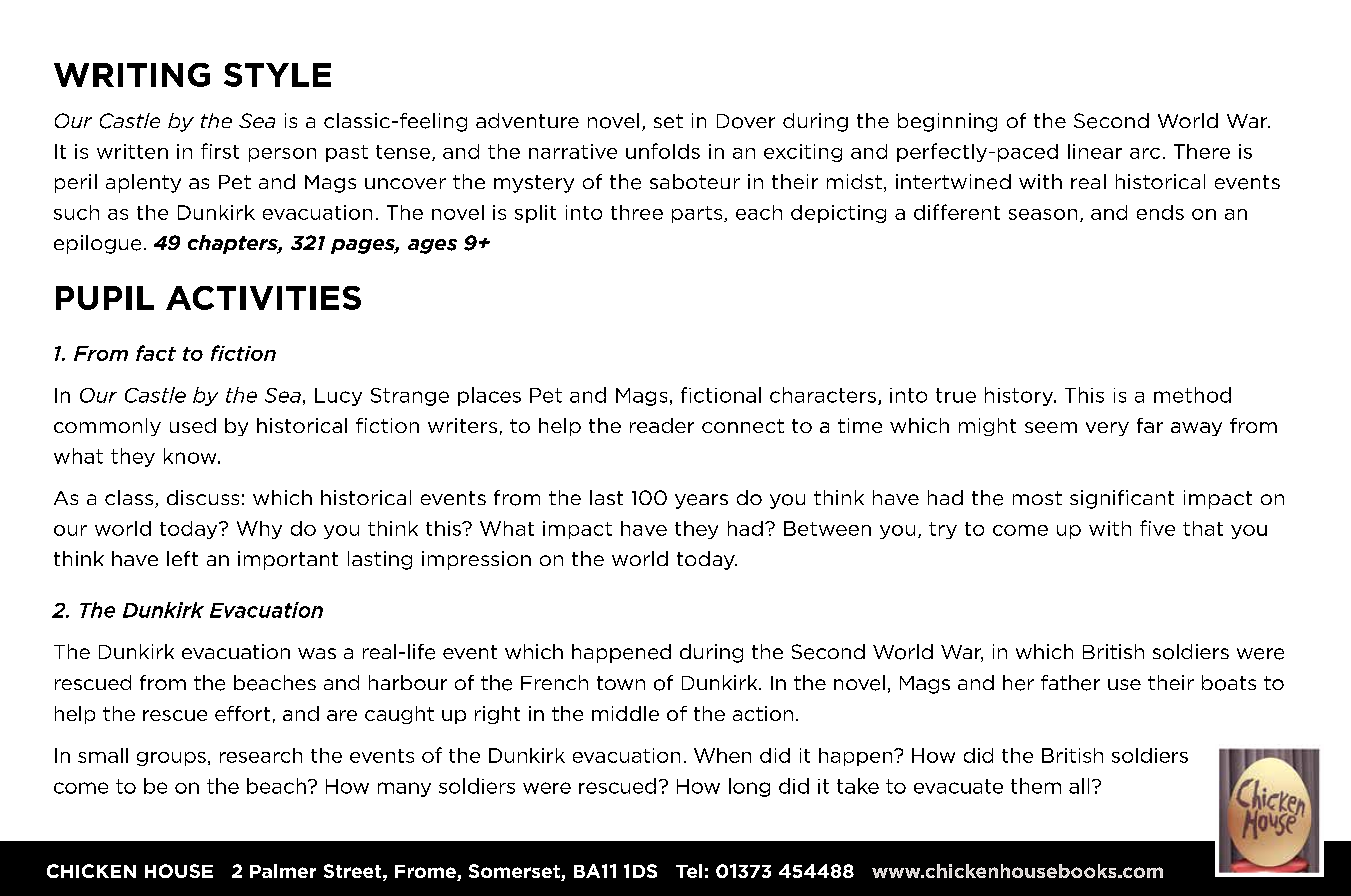 This document has width=1351, height=896. Describe the element at coordinates (476, 560) in the document. I see `impression` at that location.
